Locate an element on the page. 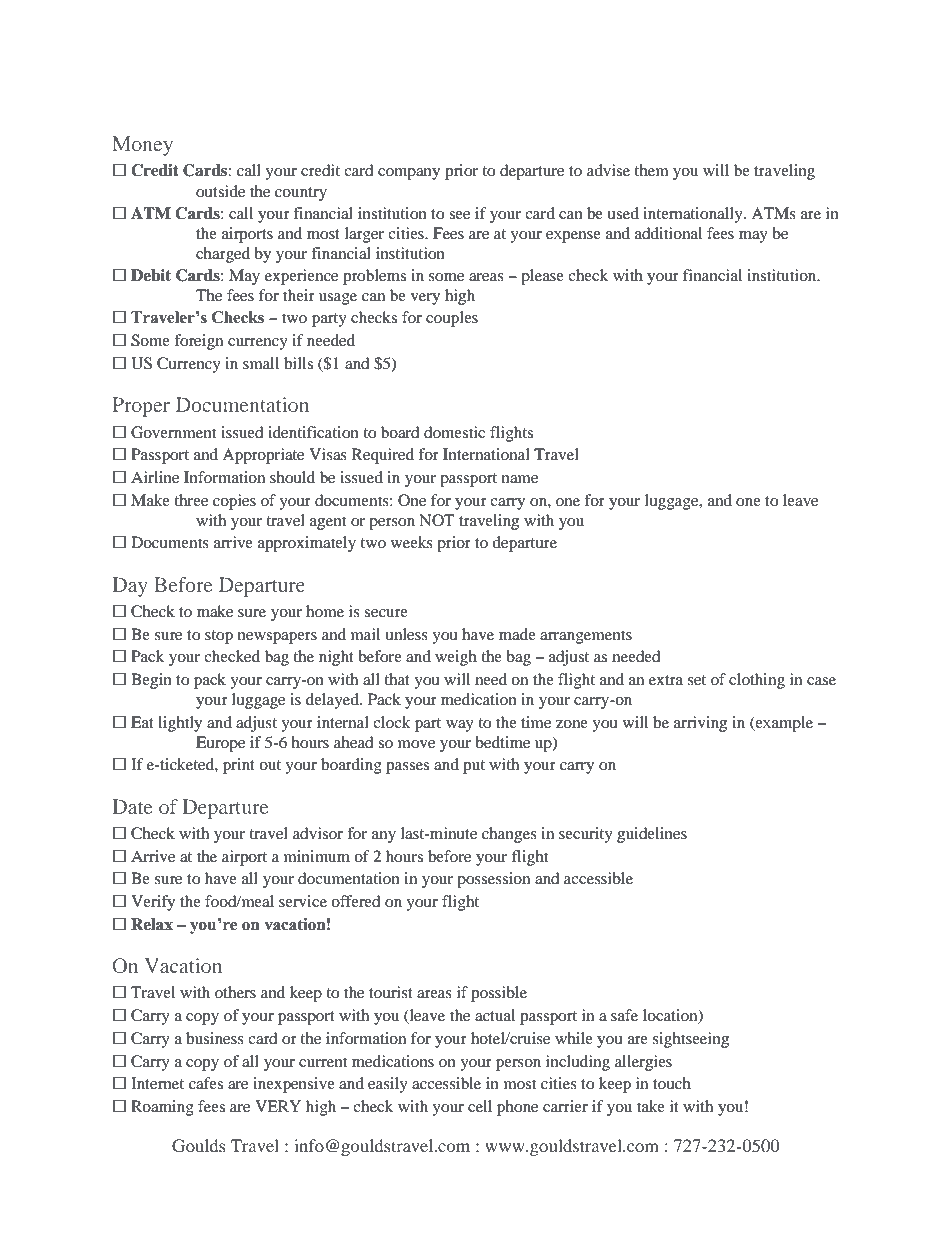 The image size is (952, 1233). clothing is located at coordinates (757, 681).
